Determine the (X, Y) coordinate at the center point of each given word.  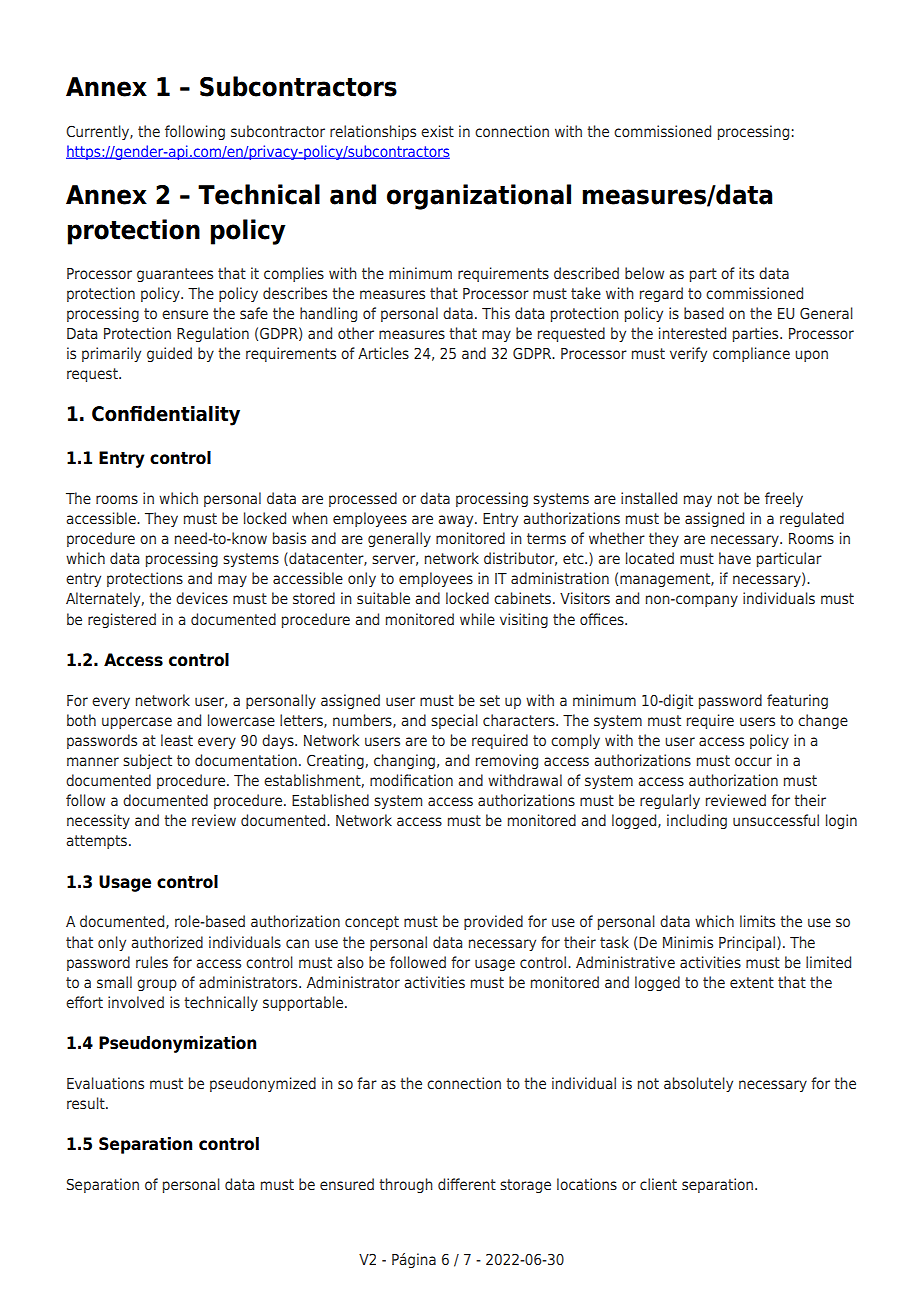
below (644, 273)
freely (784, 499)
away (457, 521)
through (406, 1185)
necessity (98, 821)
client (658, 1184)
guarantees (175, 275)
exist (437, 131)
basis (289, 538)
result (87, 1103)
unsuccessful (776, 820)
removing (507, 761)
